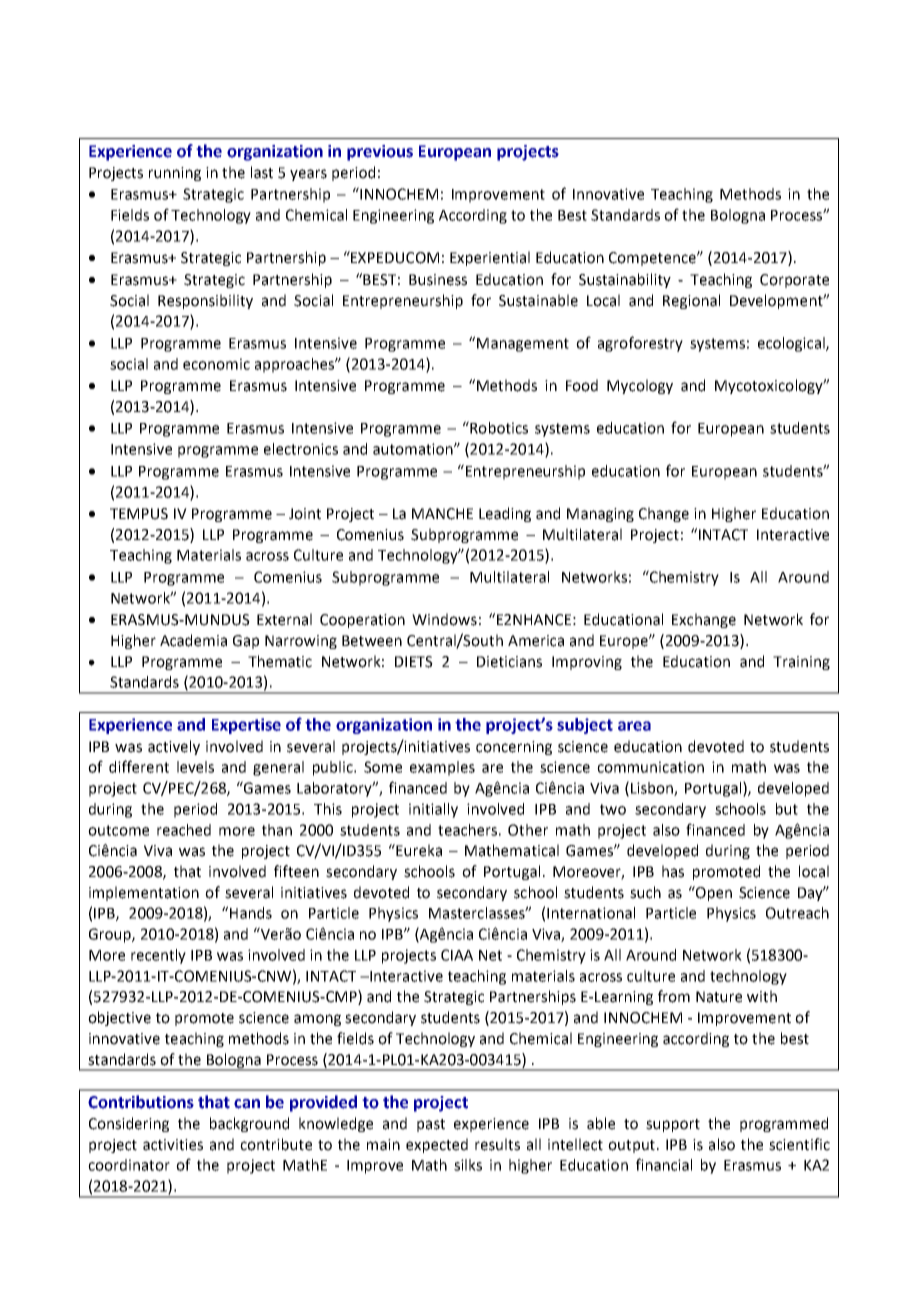 This screenshot has height=1308, width=924. I want to click on Training, so click(801, 663).
